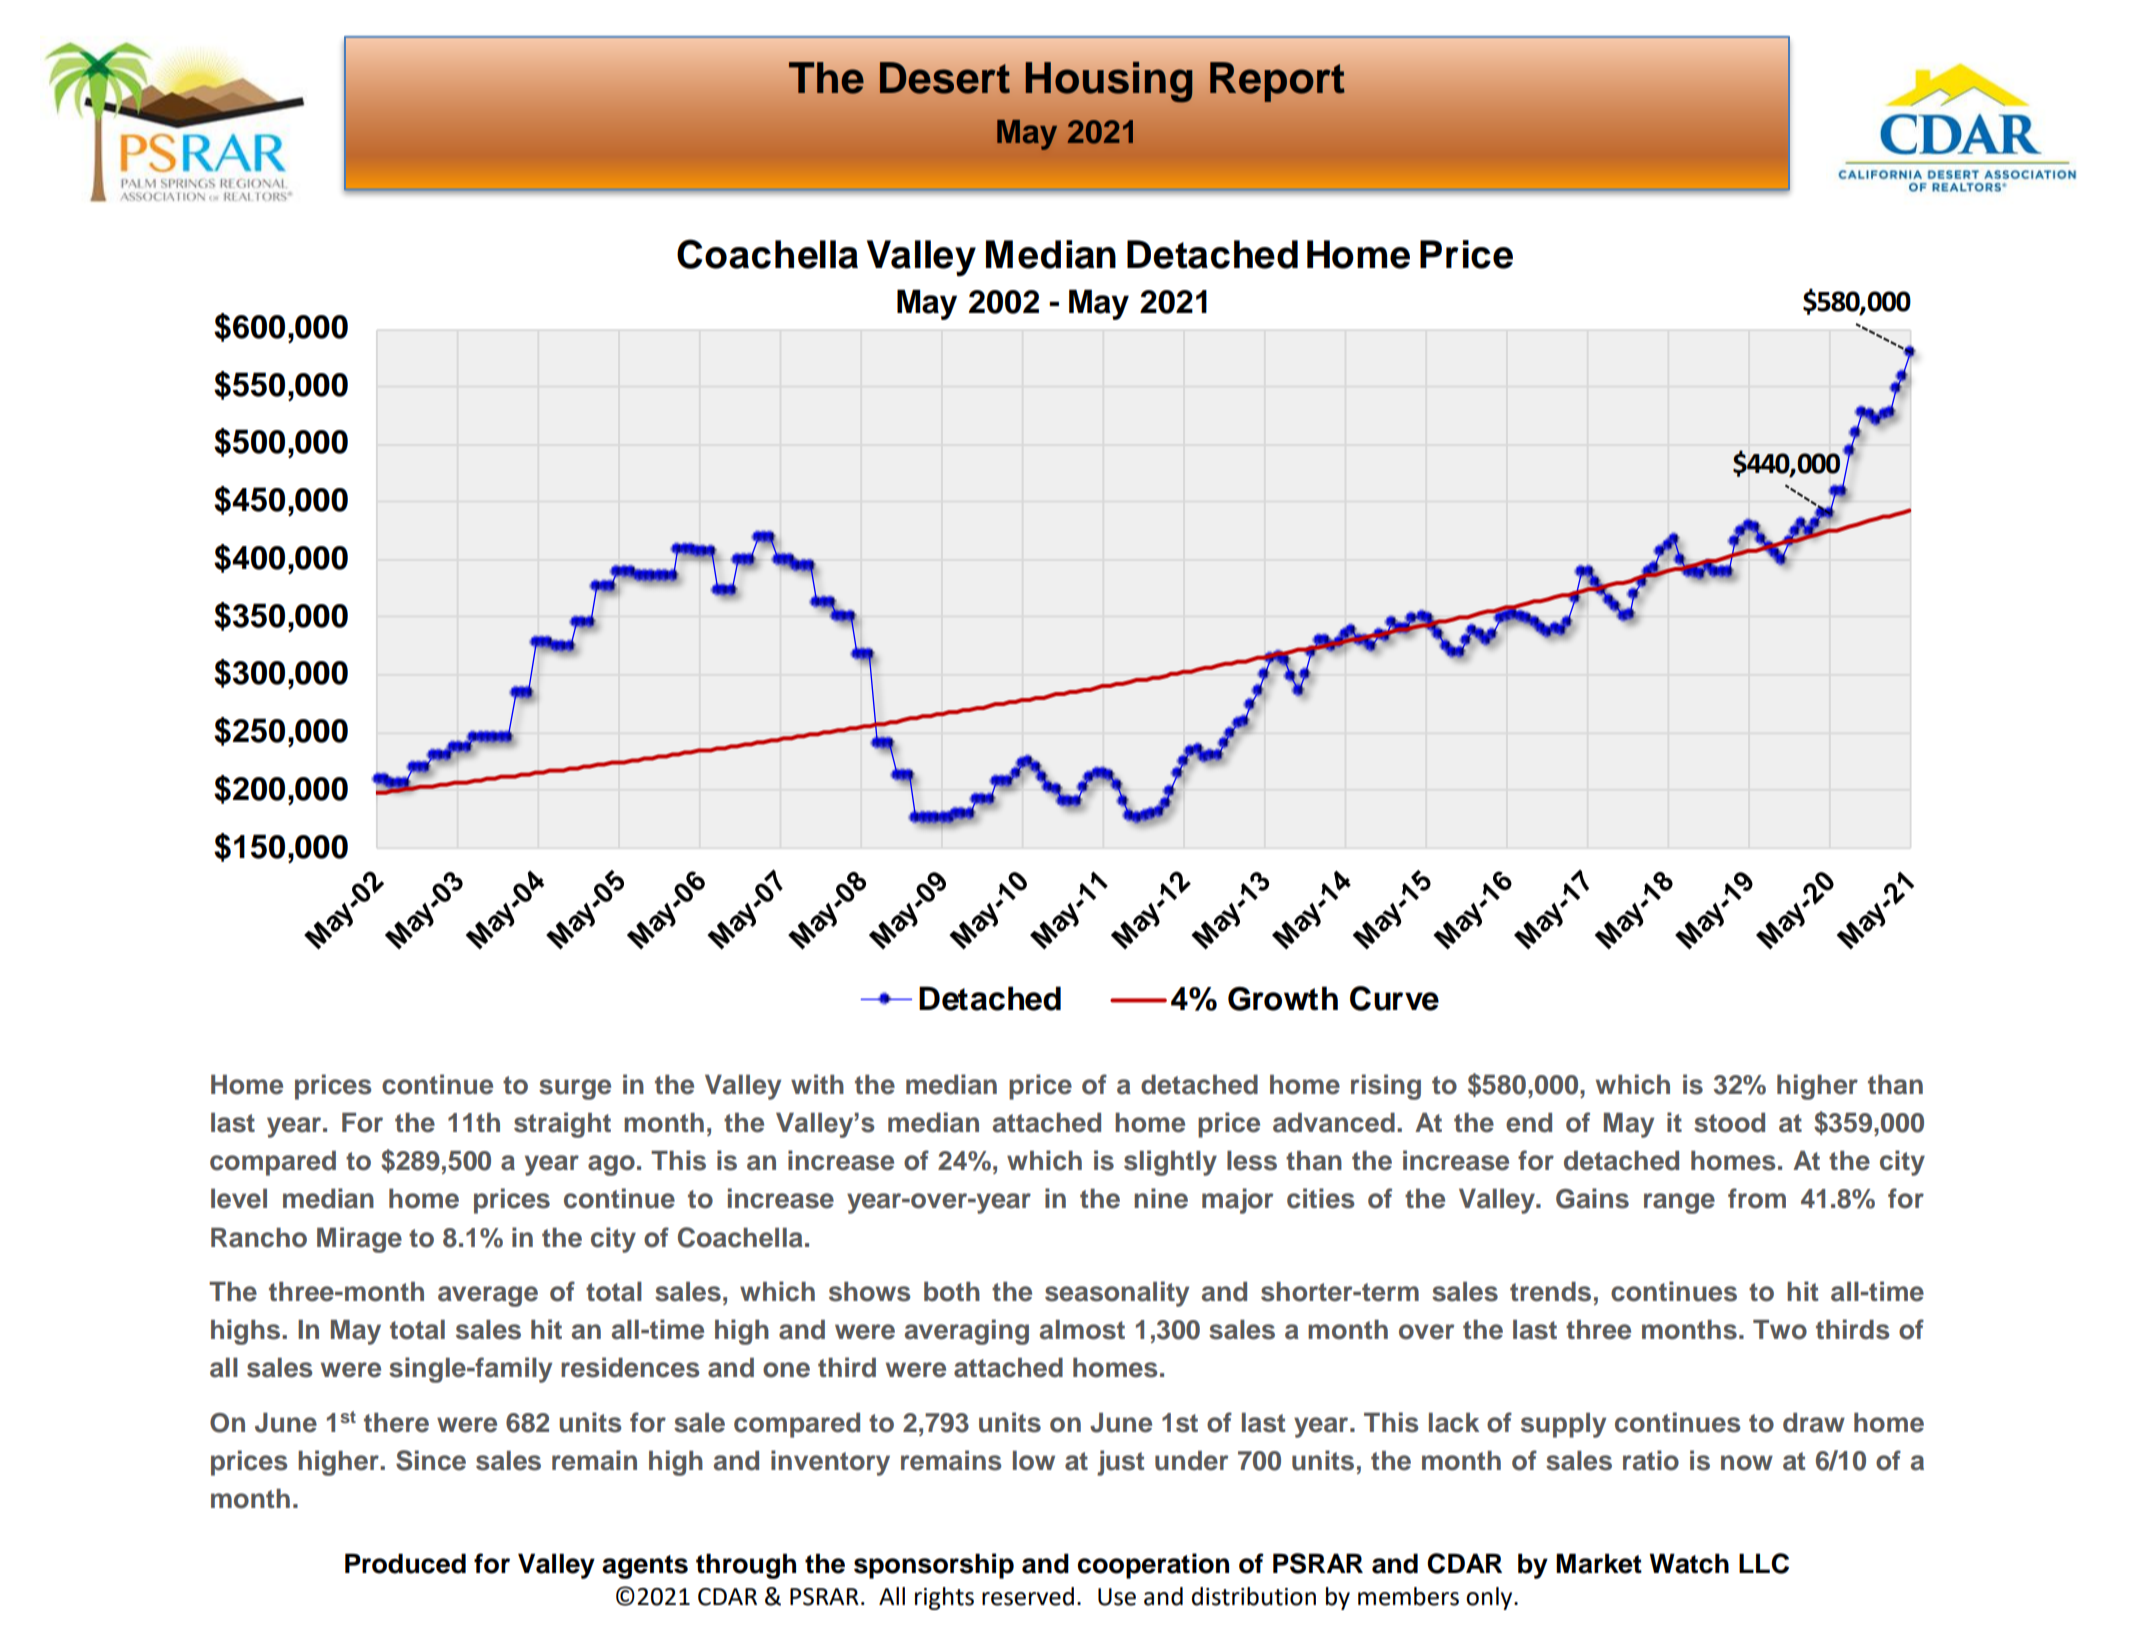  What do you see at coordinates (945, 78) in the screenshot?
I see `Desert` at bounding box center [945, 78].
